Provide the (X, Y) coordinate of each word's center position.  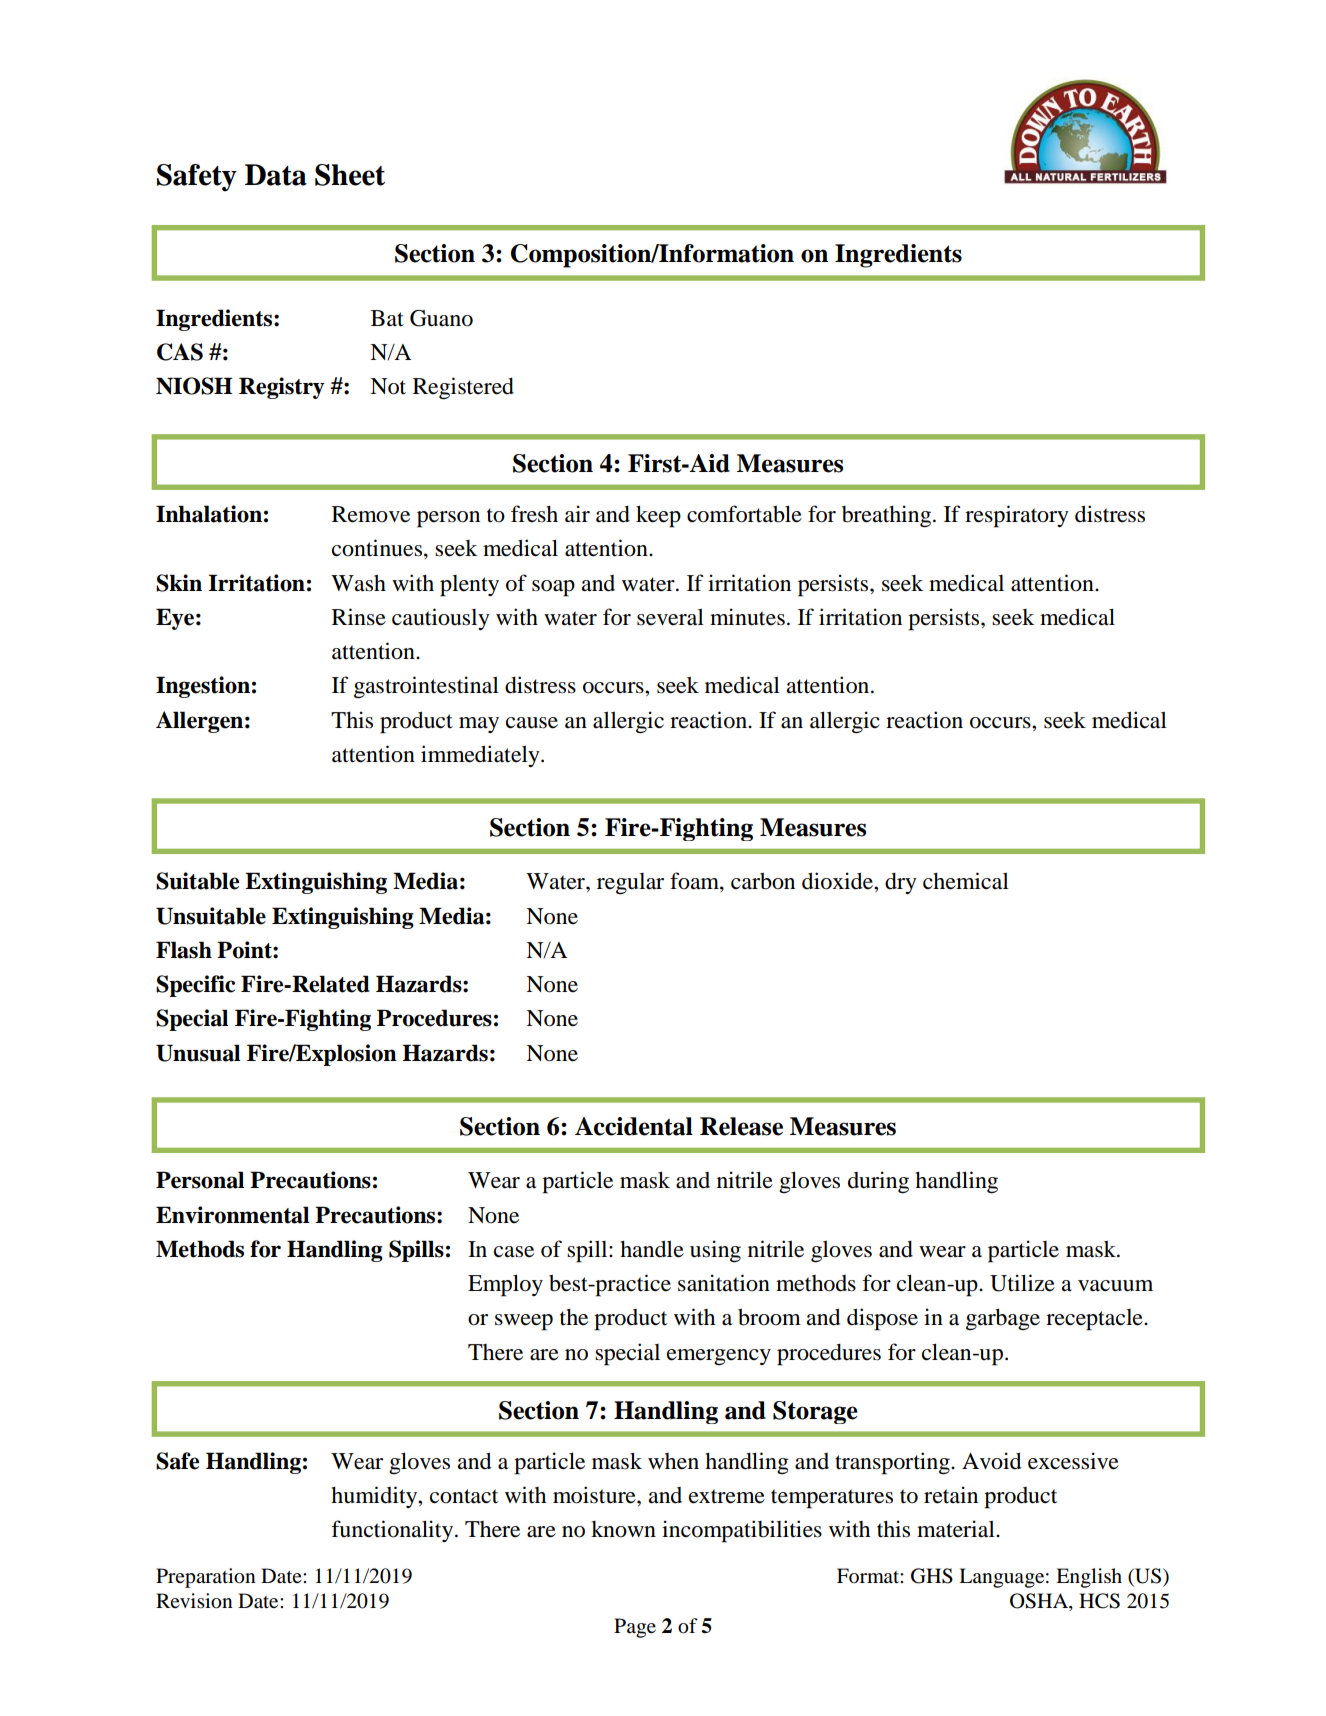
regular (630, 884)
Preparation (206, 1578)
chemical (966, 881)
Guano (441, 318)
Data (276, 175)
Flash (184, 950)
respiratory (1017, 516)
